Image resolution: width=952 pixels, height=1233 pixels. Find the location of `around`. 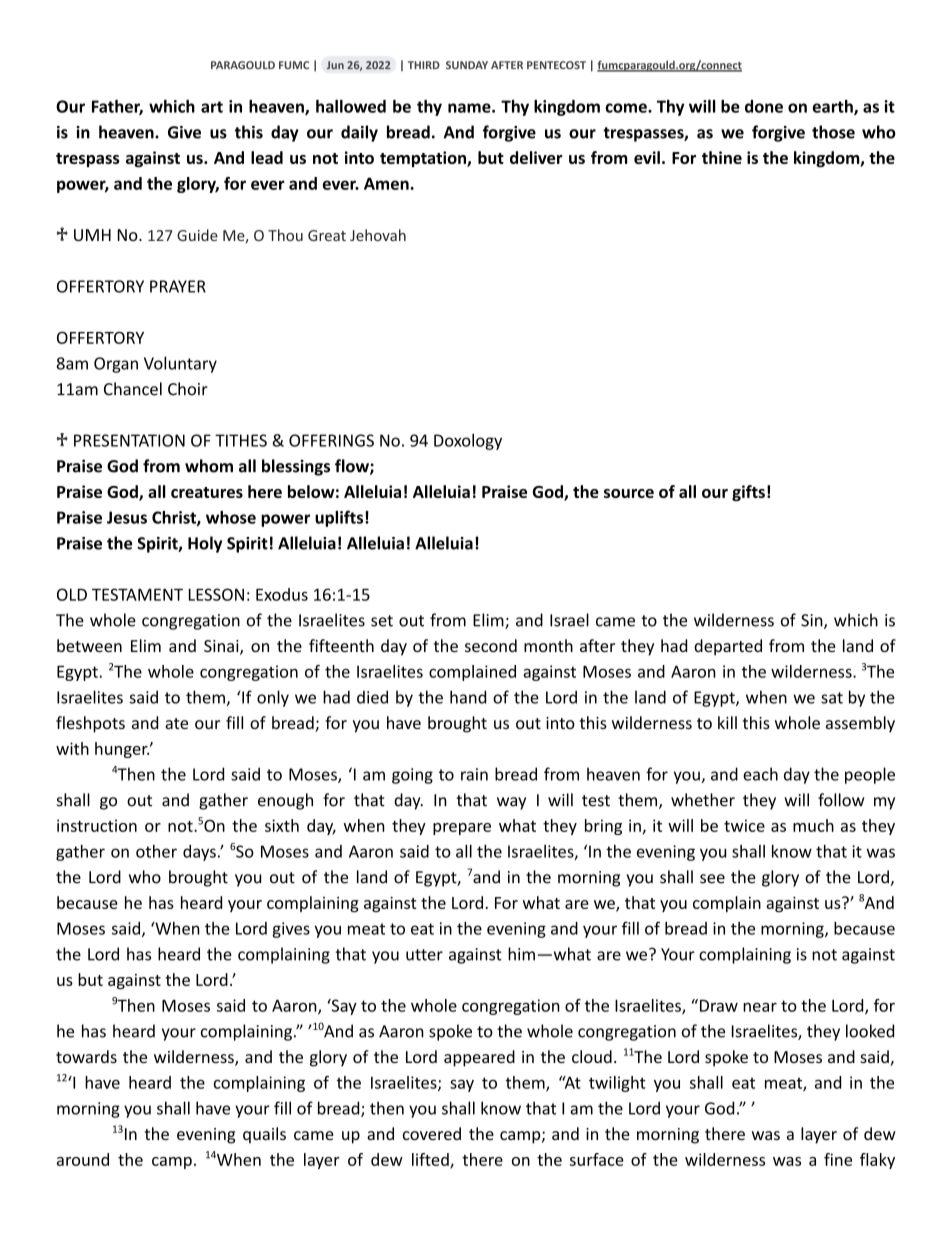

around is located at coordinates (83, 1159).
